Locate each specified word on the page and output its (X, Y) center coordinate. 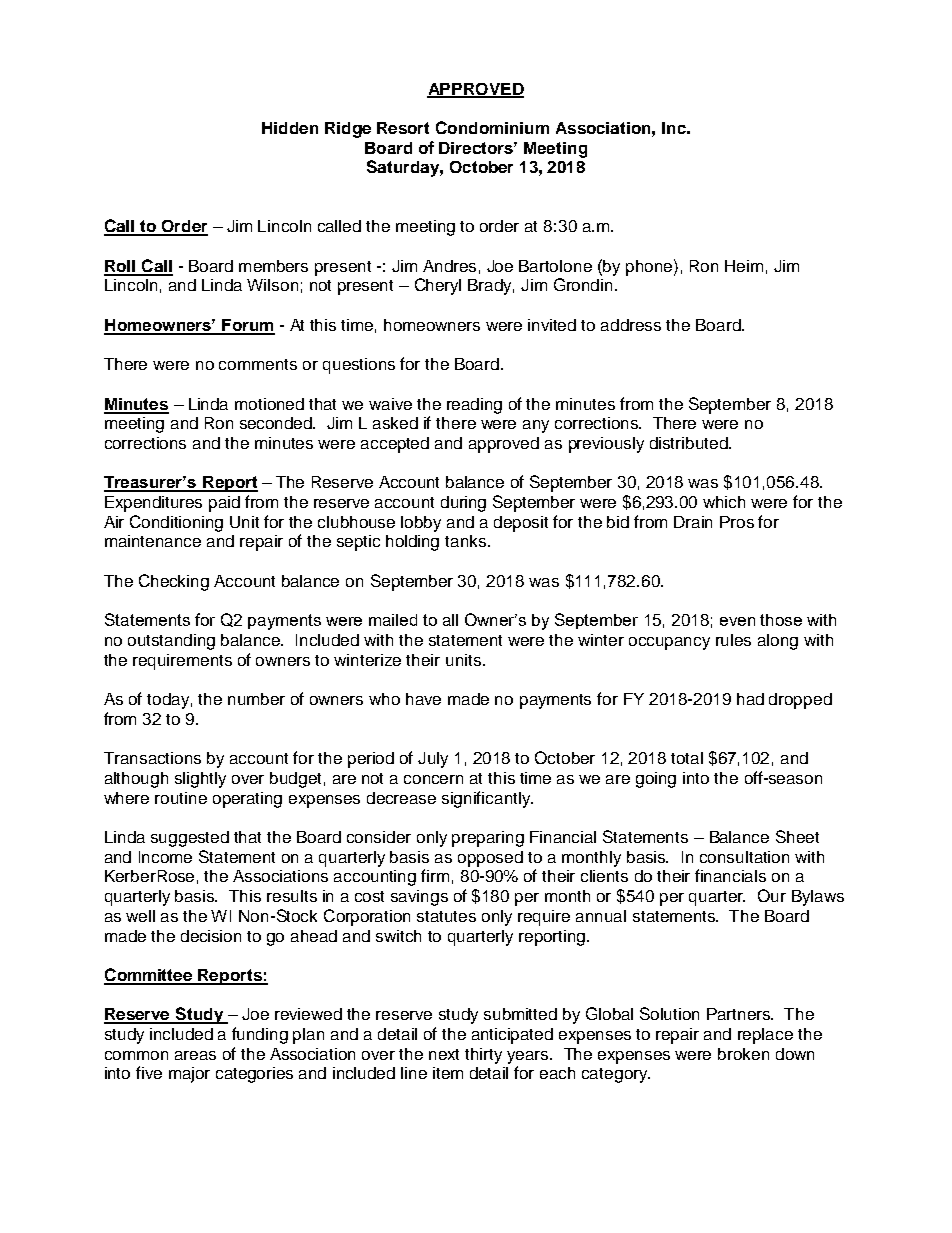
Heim (744, 266)
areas (195, 1055)
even (737, 621)
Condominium (492, 127)
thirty (483, 1056)
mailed (393, 620)
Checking (174, 582)
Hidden (290, 128)
